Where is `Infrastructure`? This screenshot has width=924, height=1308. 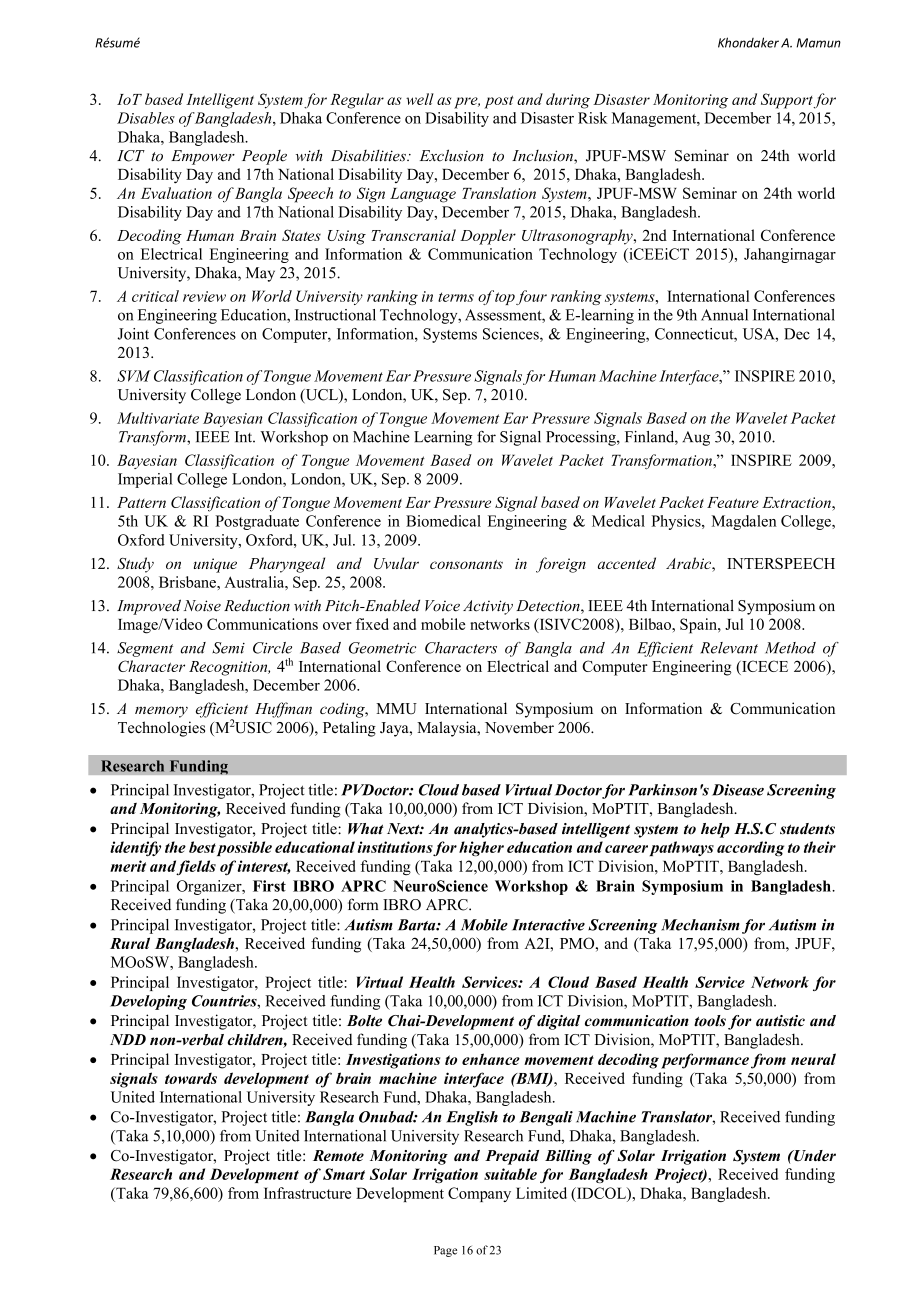 Infrastructure is located at coordinates (307, 1193).
